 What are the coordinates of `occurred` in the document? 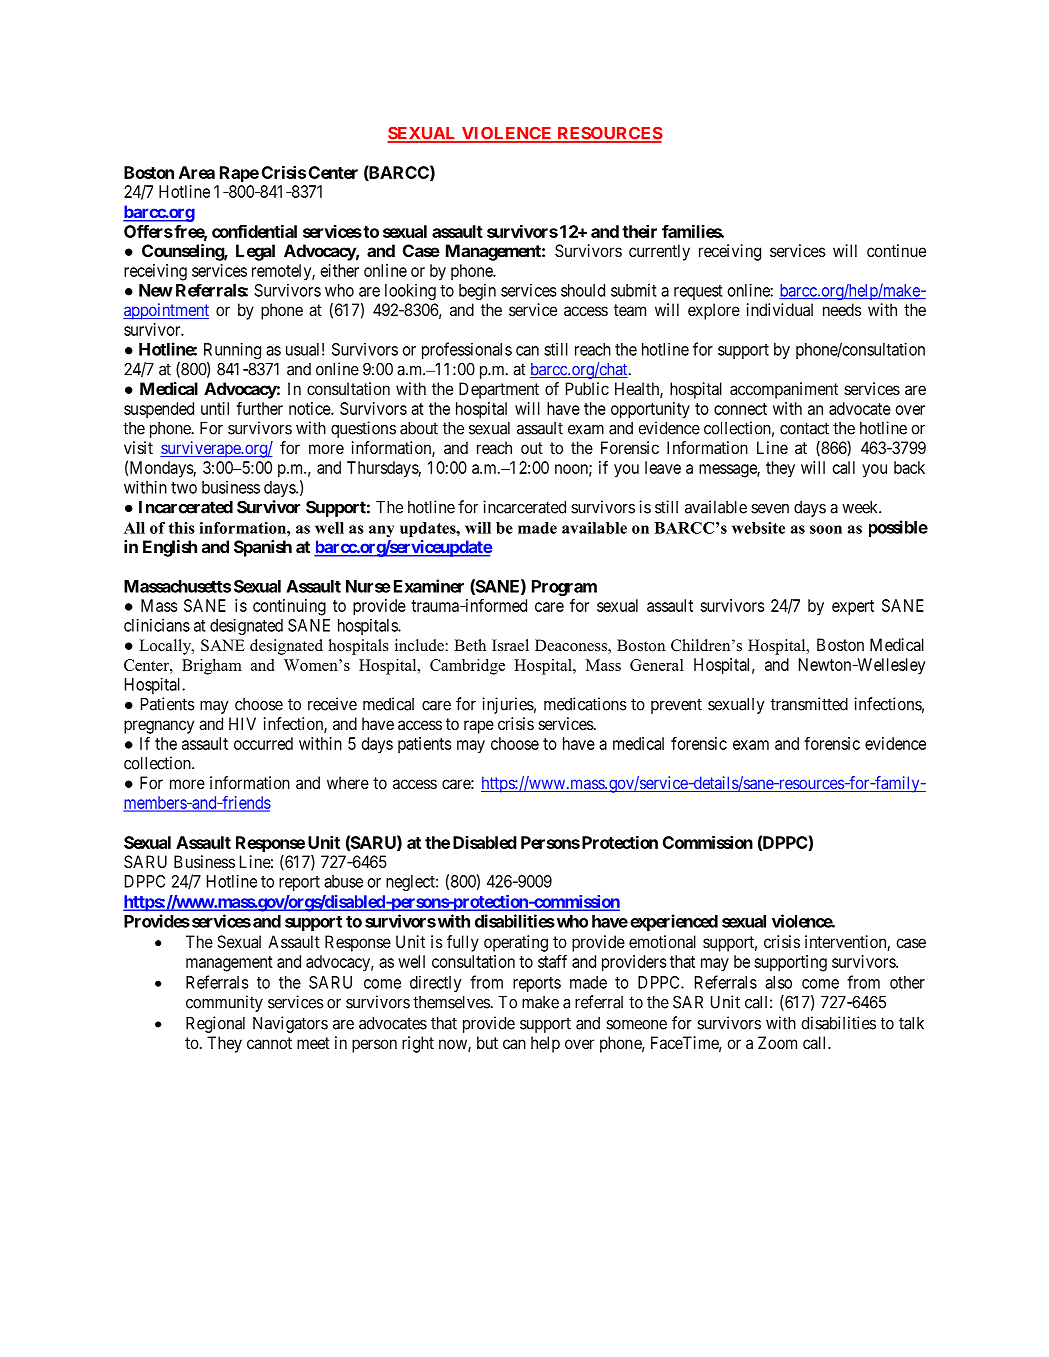 It's located at (263, 743).
